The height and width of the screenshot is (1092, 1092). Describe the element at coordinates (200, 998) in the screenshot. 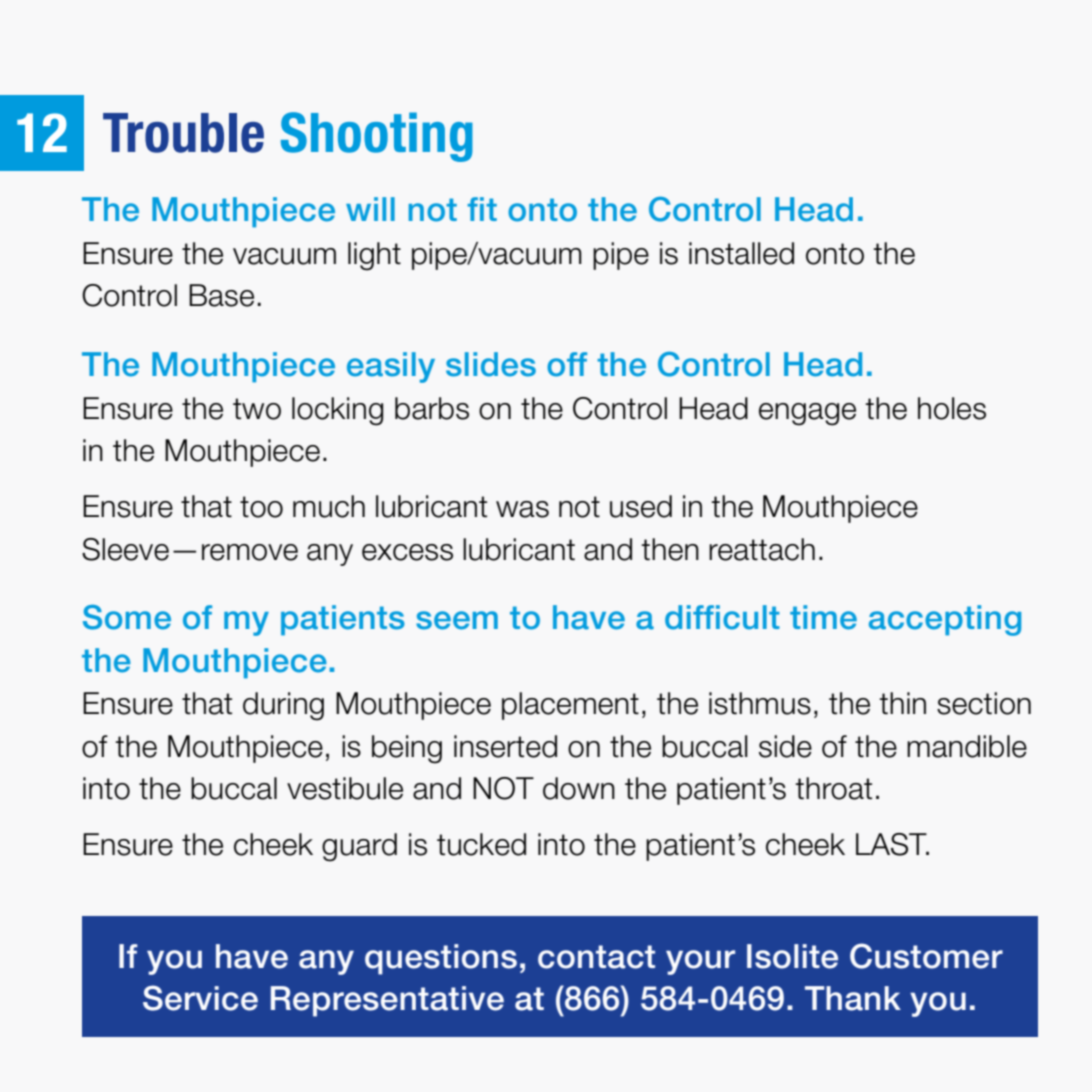

I see `Service` at that location.
